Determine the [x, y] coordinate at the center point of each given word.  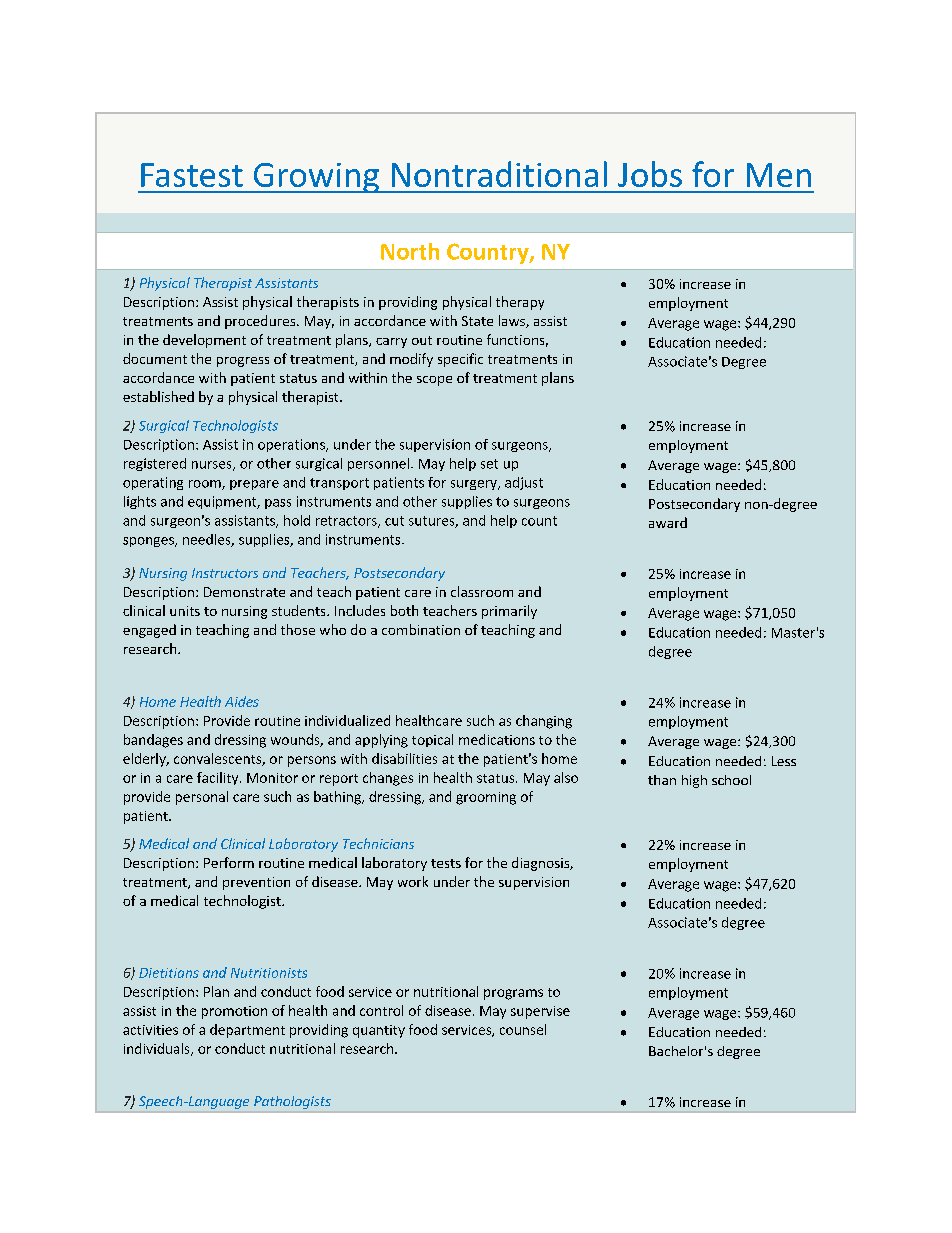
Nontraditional [499, 174]
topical [432, 740]
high [694, 781]
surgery [475, 485]
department [247, 1031]
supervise [540, 1012]
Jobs [650, 174]
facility [219, 778]
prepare [254, 485]
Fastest [192, 175]
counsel [523, 1029]
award [668, 522]
